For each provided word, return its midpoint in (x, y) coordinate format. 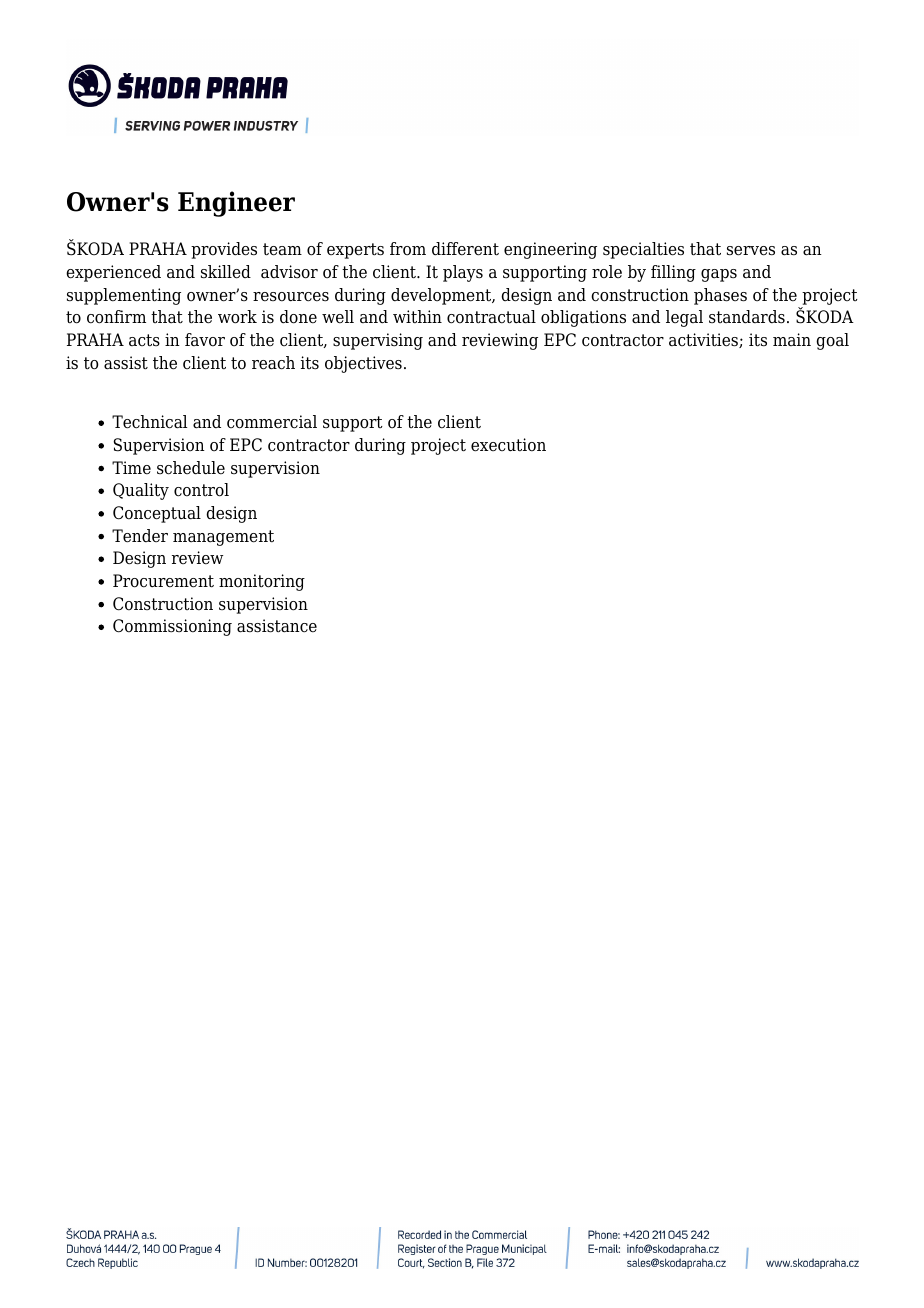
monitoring (262, 582)
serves (751, 251)
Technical (149, 422)
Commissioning (172, 627)
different (465, 249)
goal (832, 341)
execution (508, 445)
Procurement (163, 581)
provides (224, 250)
